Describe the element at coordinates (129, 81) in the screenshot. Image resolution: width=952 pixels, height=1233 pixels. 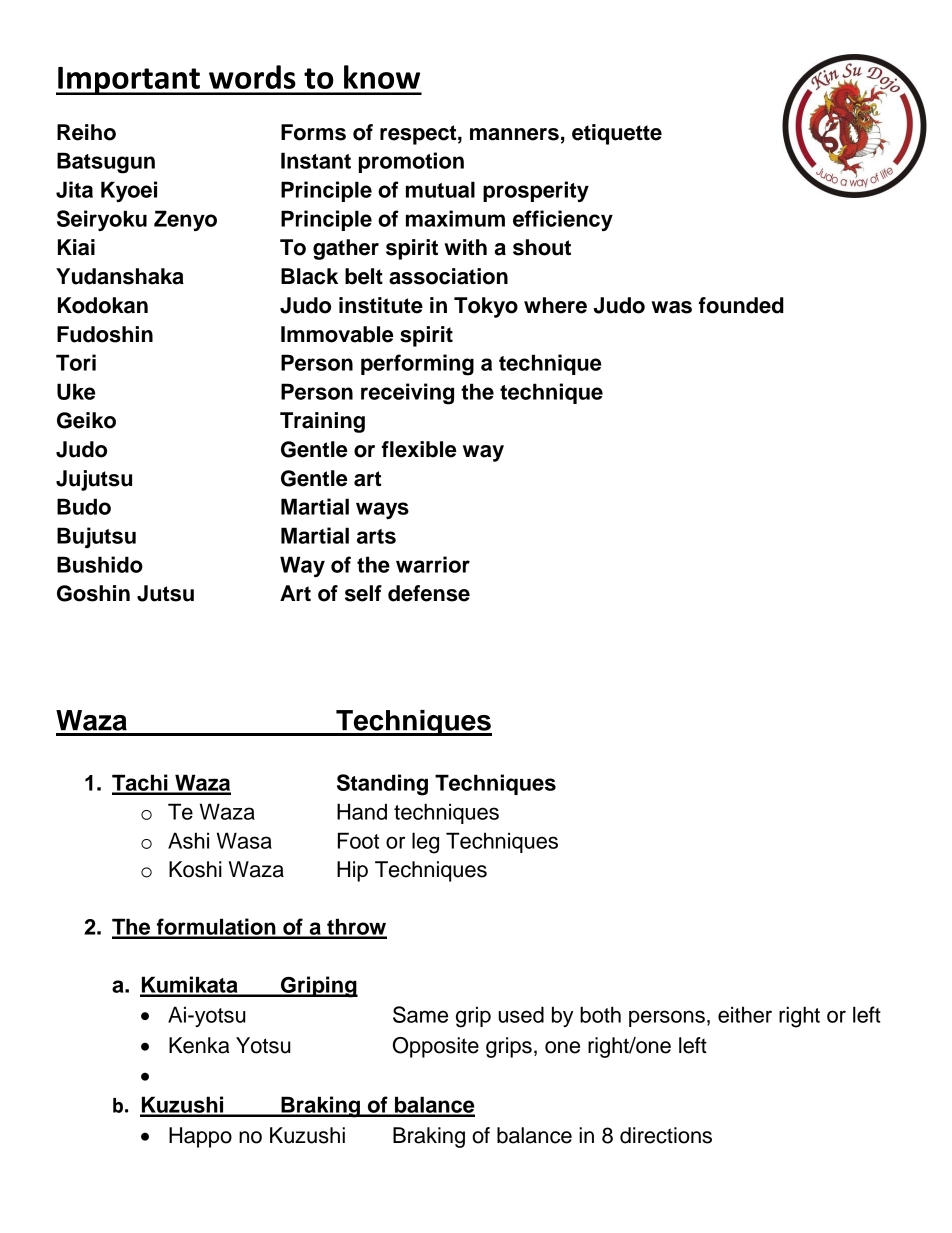
I see `Important` at that location.
